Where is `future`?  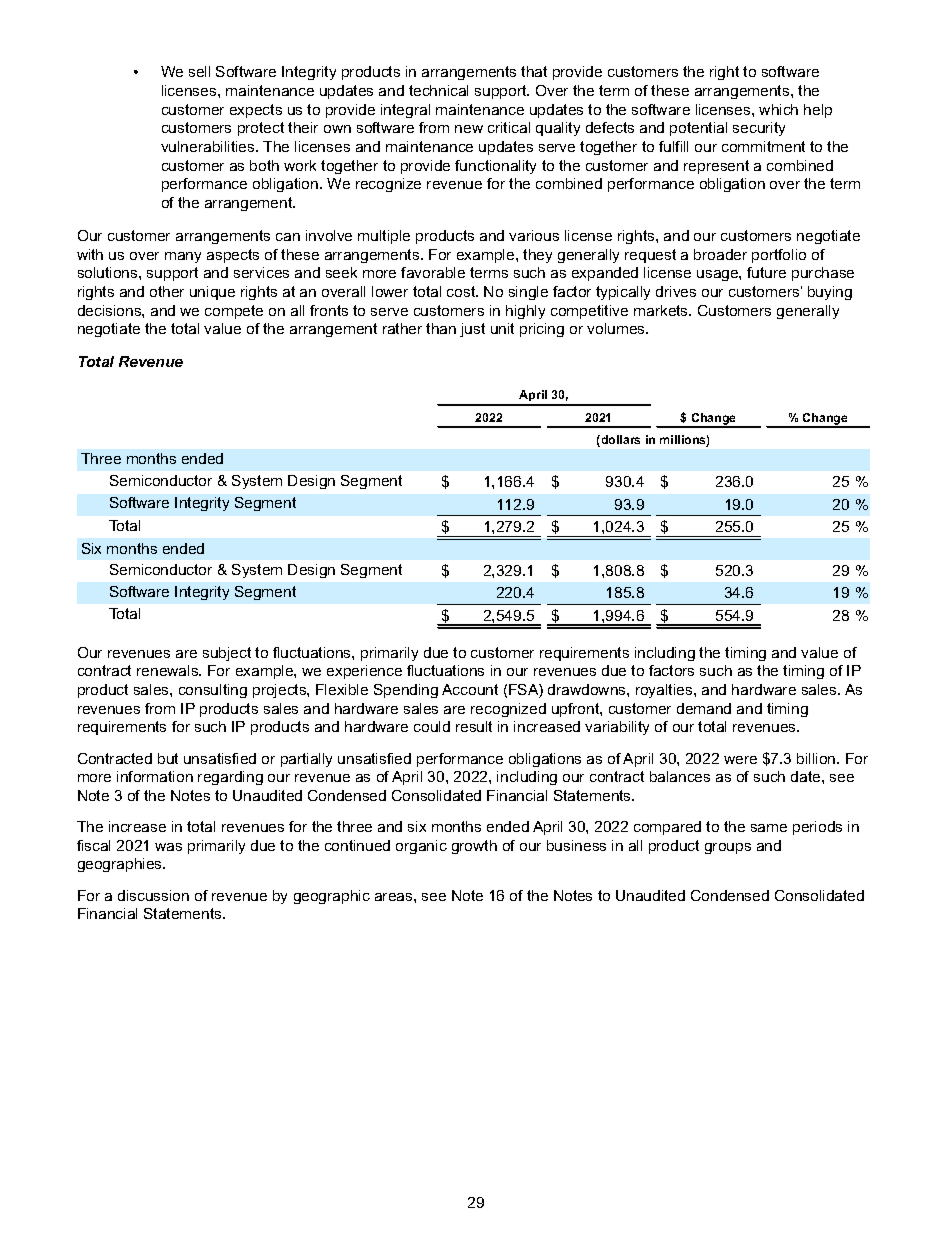
future is located at coordinates (766, 272).
